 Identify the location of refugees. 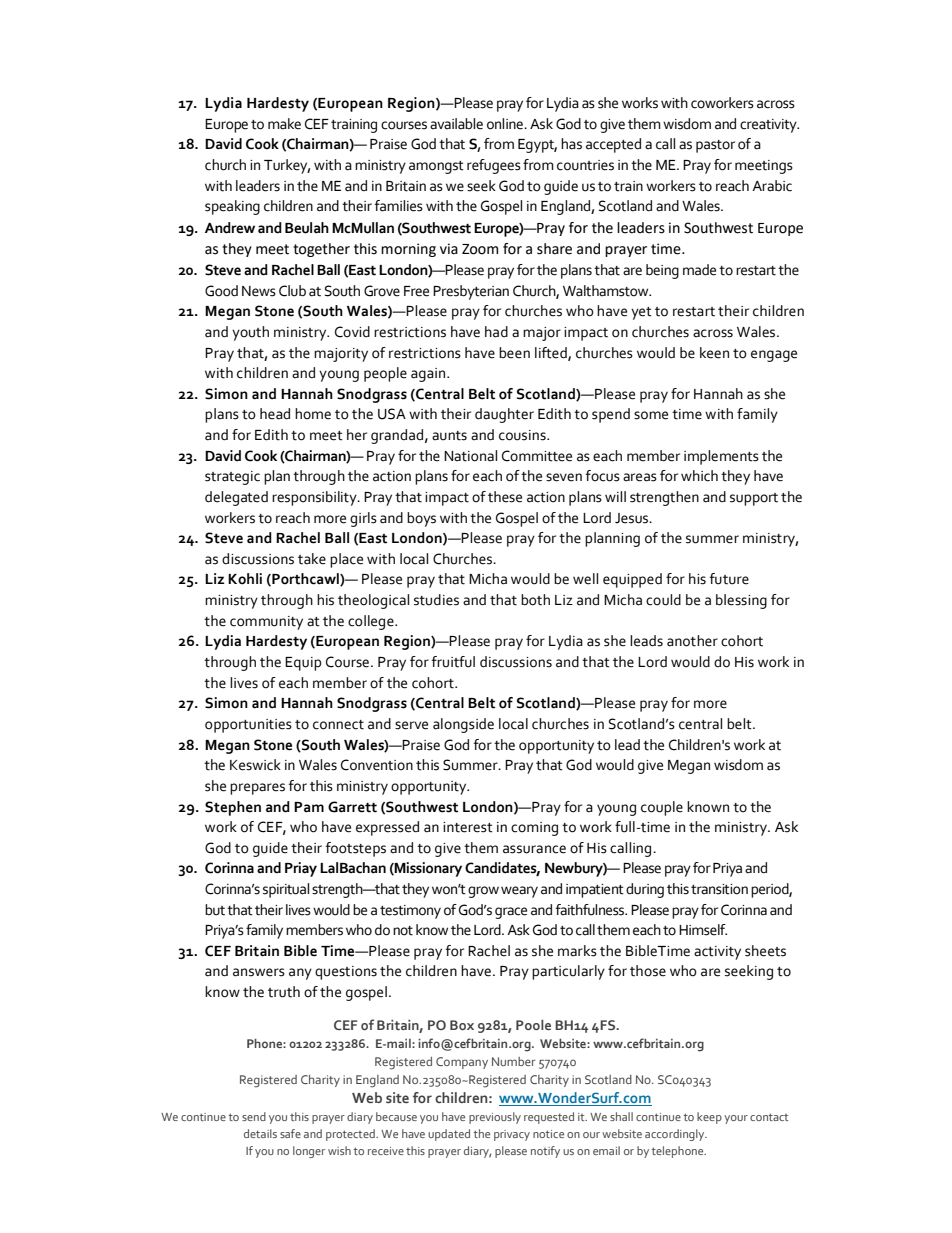
(494, 166).
